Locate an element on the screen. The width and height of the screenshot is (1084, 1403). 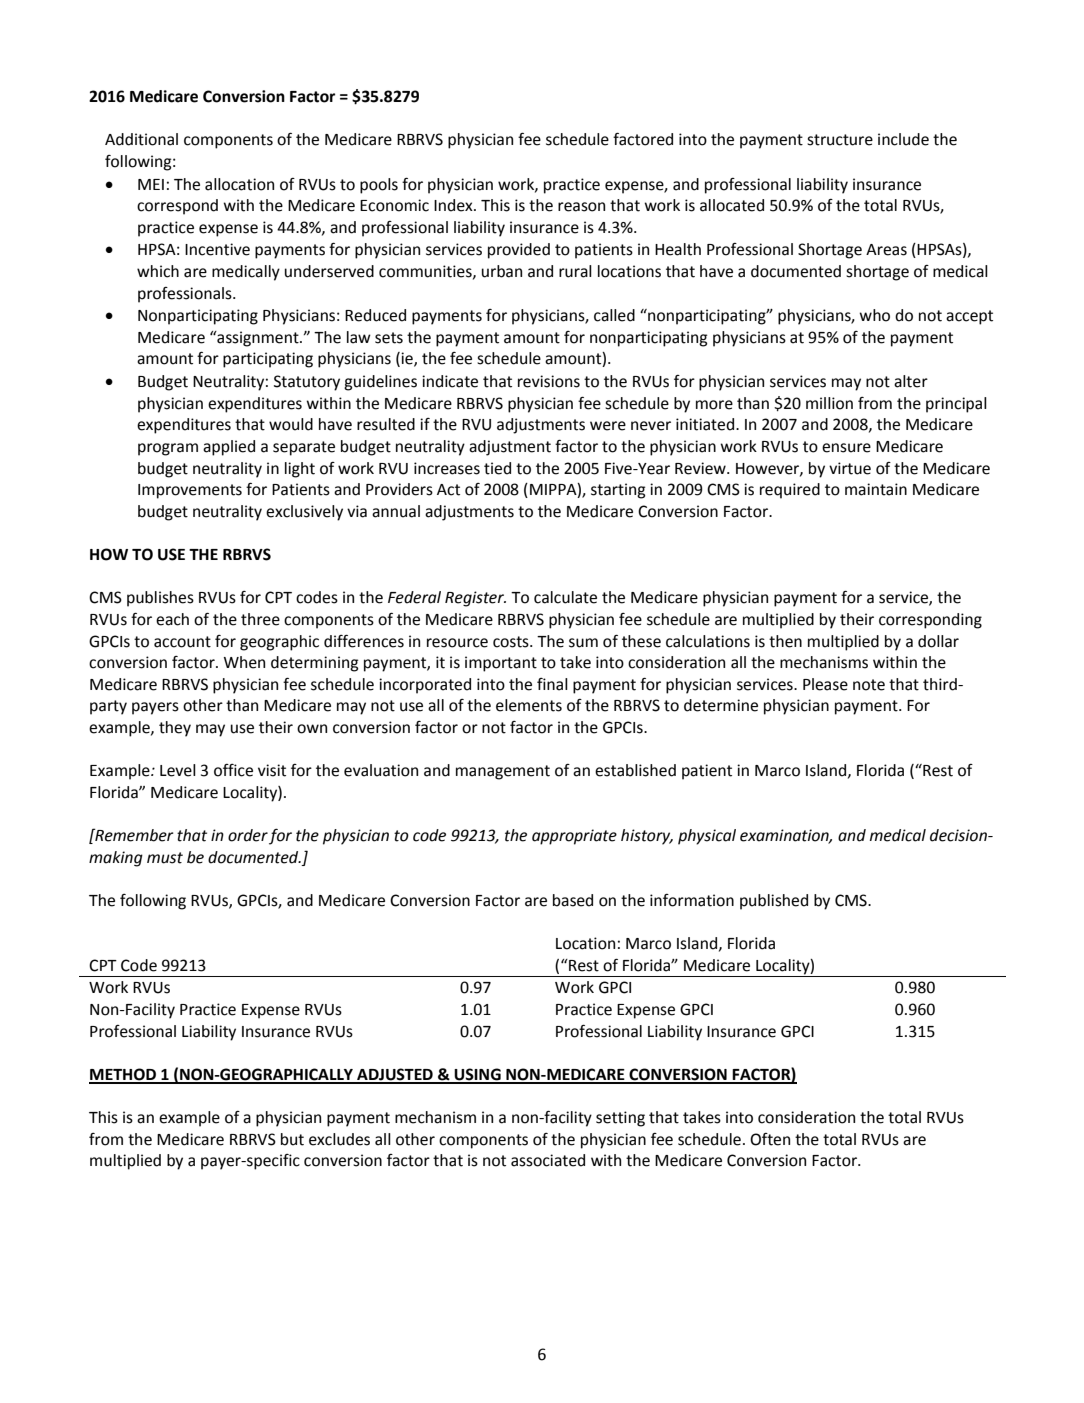
but is located at coordinates (292, 1139).
